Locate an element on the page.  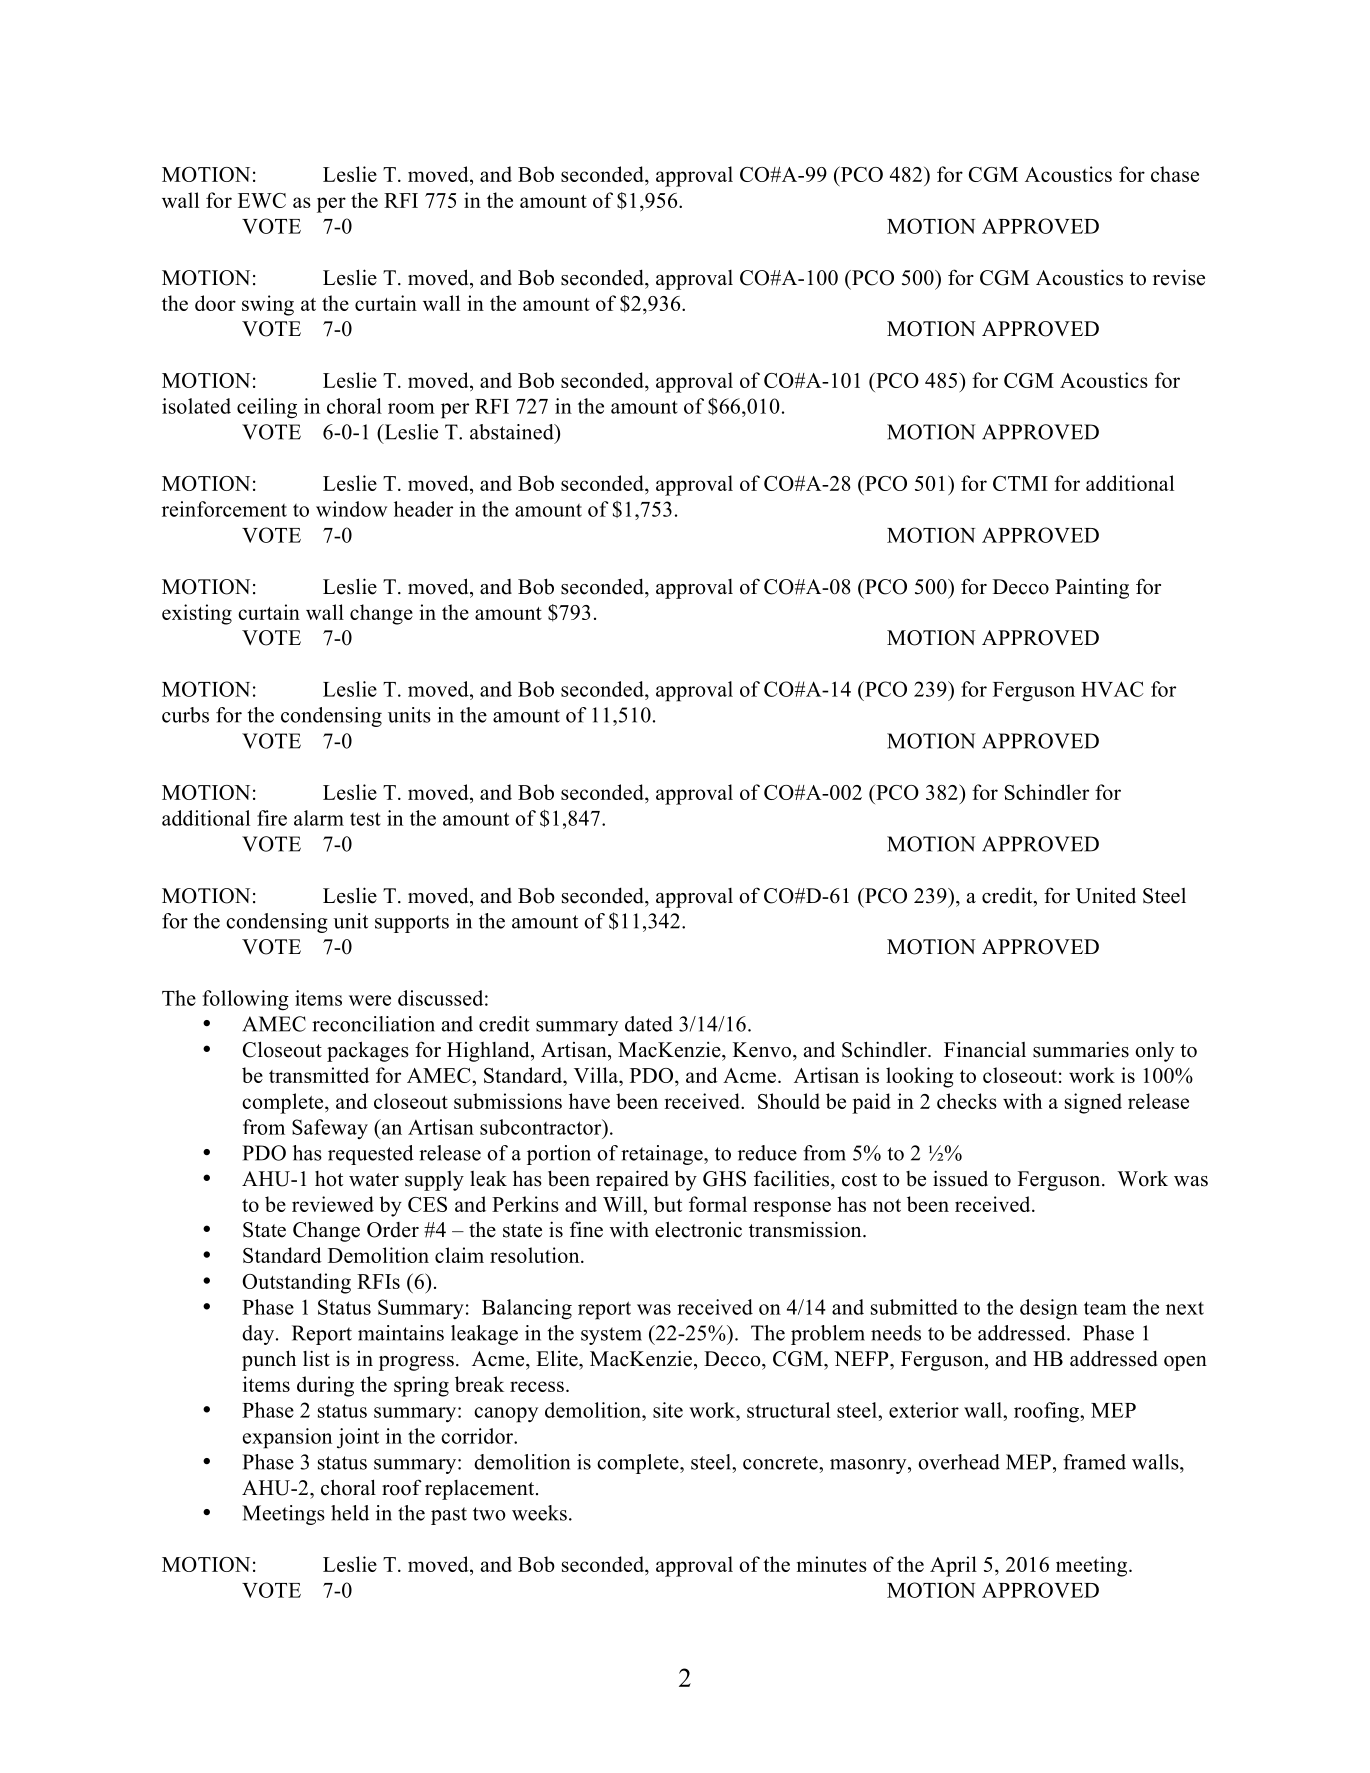
header is located at coordinates (423, 509).
